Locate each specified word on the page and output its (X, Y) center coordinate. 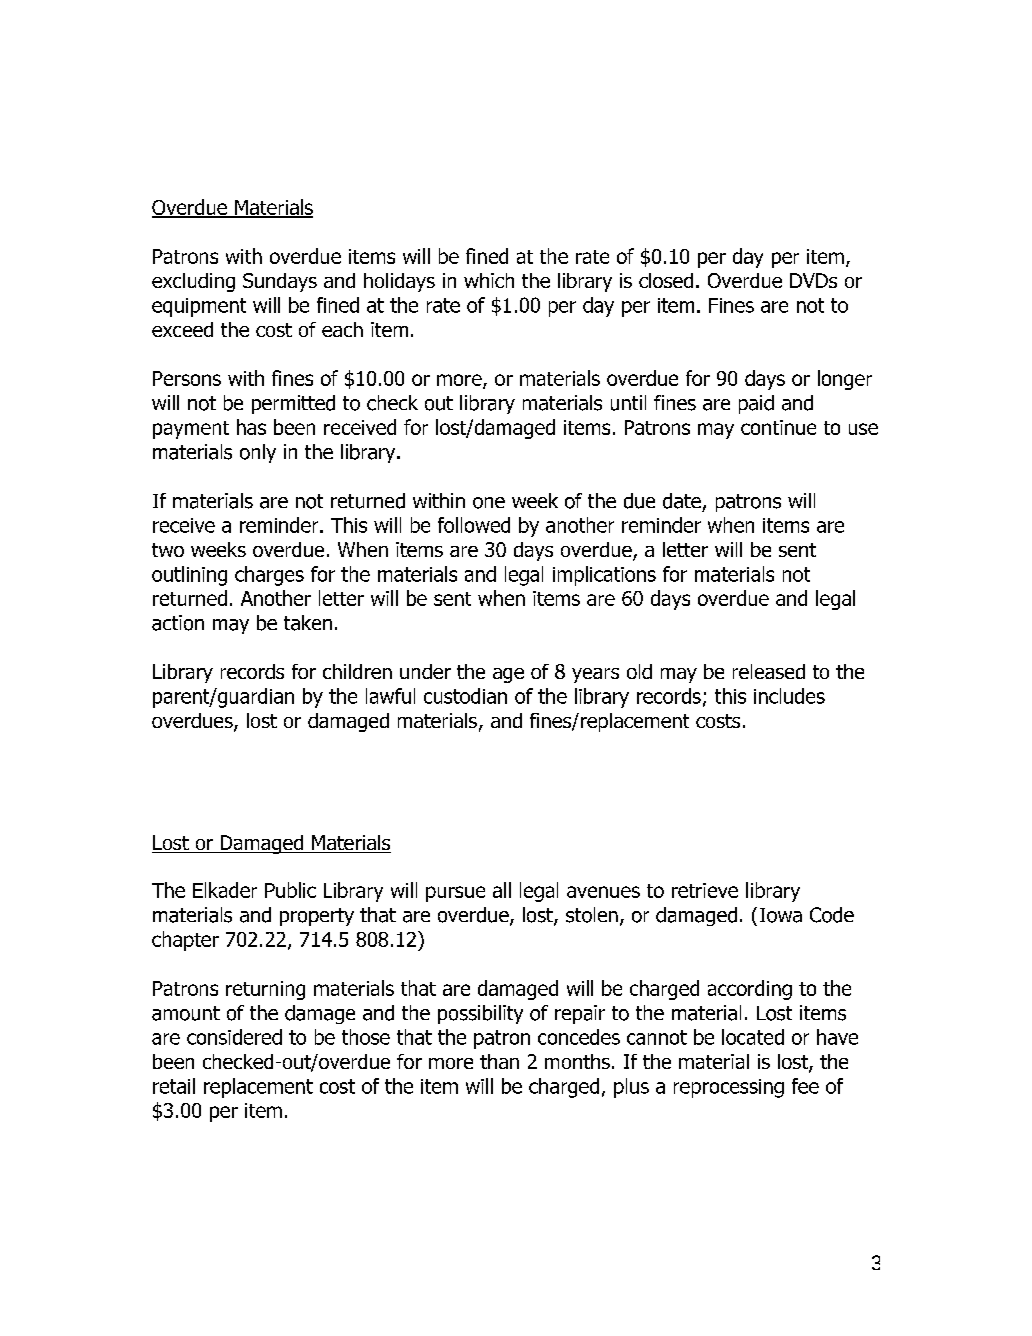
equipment (199, 307)
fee (805, 1086)
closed (666, 280)
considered (234, 1037)
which (489, 280)
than (499, 1061)
